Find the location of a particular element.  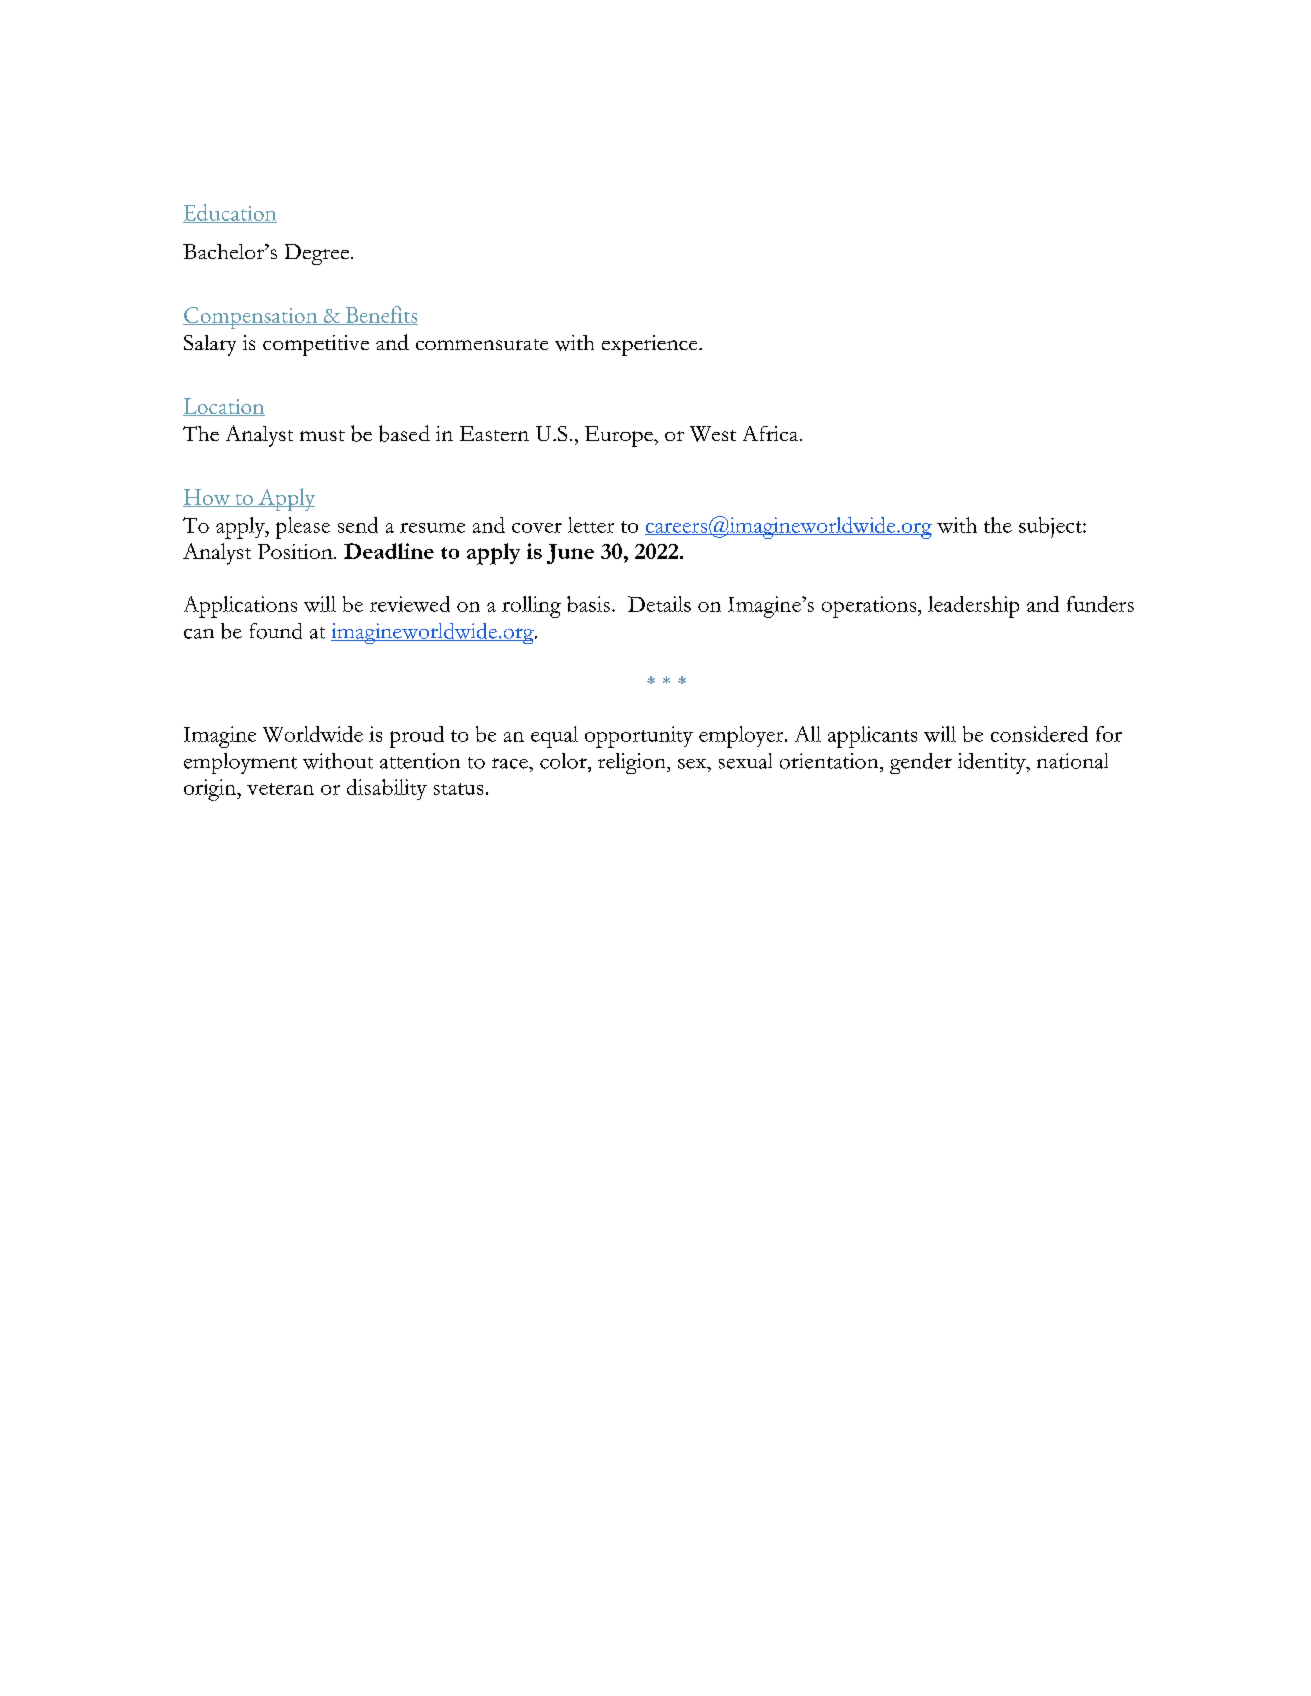

found is located at coordinates (276, 631).
